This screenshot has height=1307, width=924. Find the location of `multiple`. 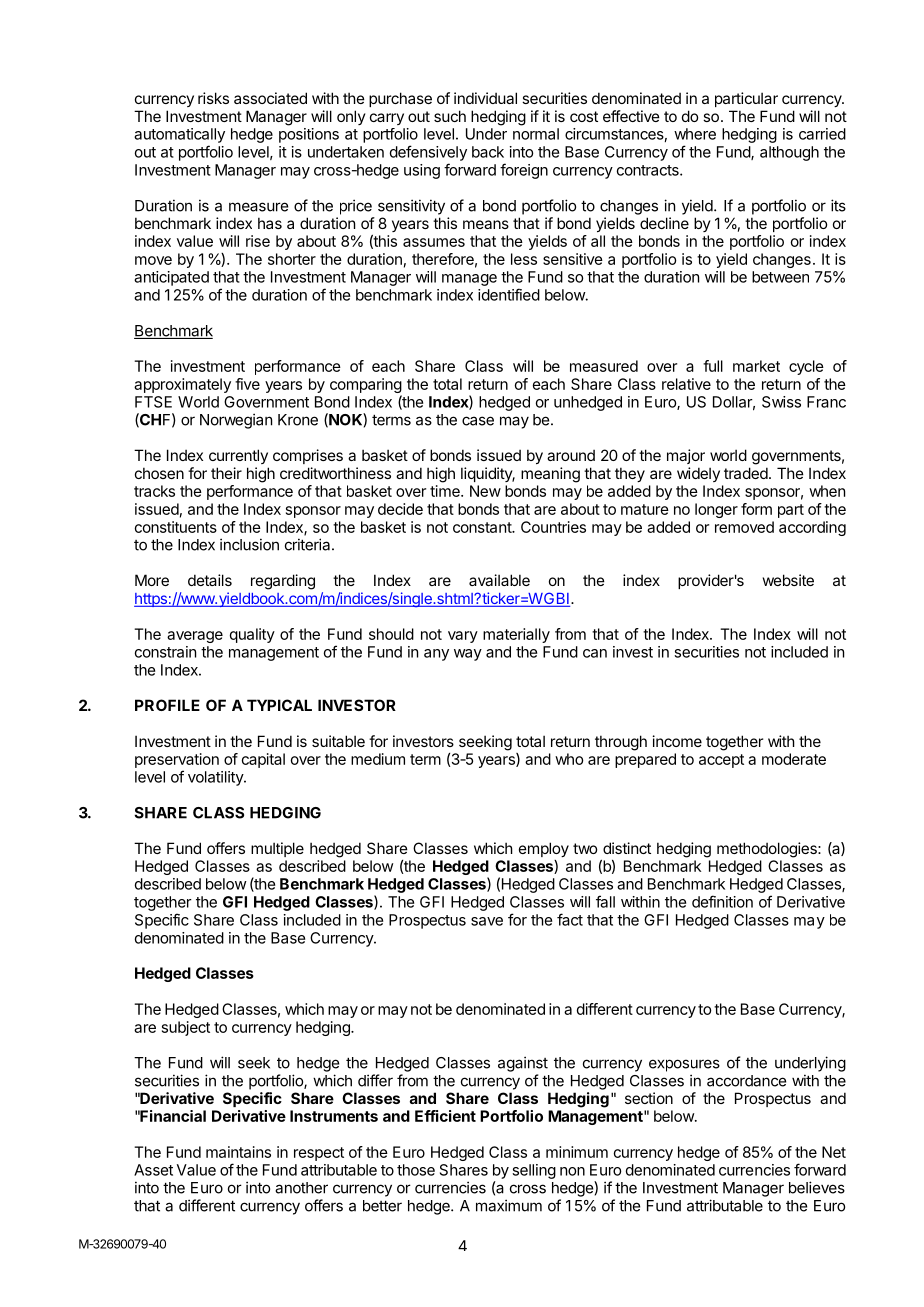

multiple is located at coordinates (277, 849).
